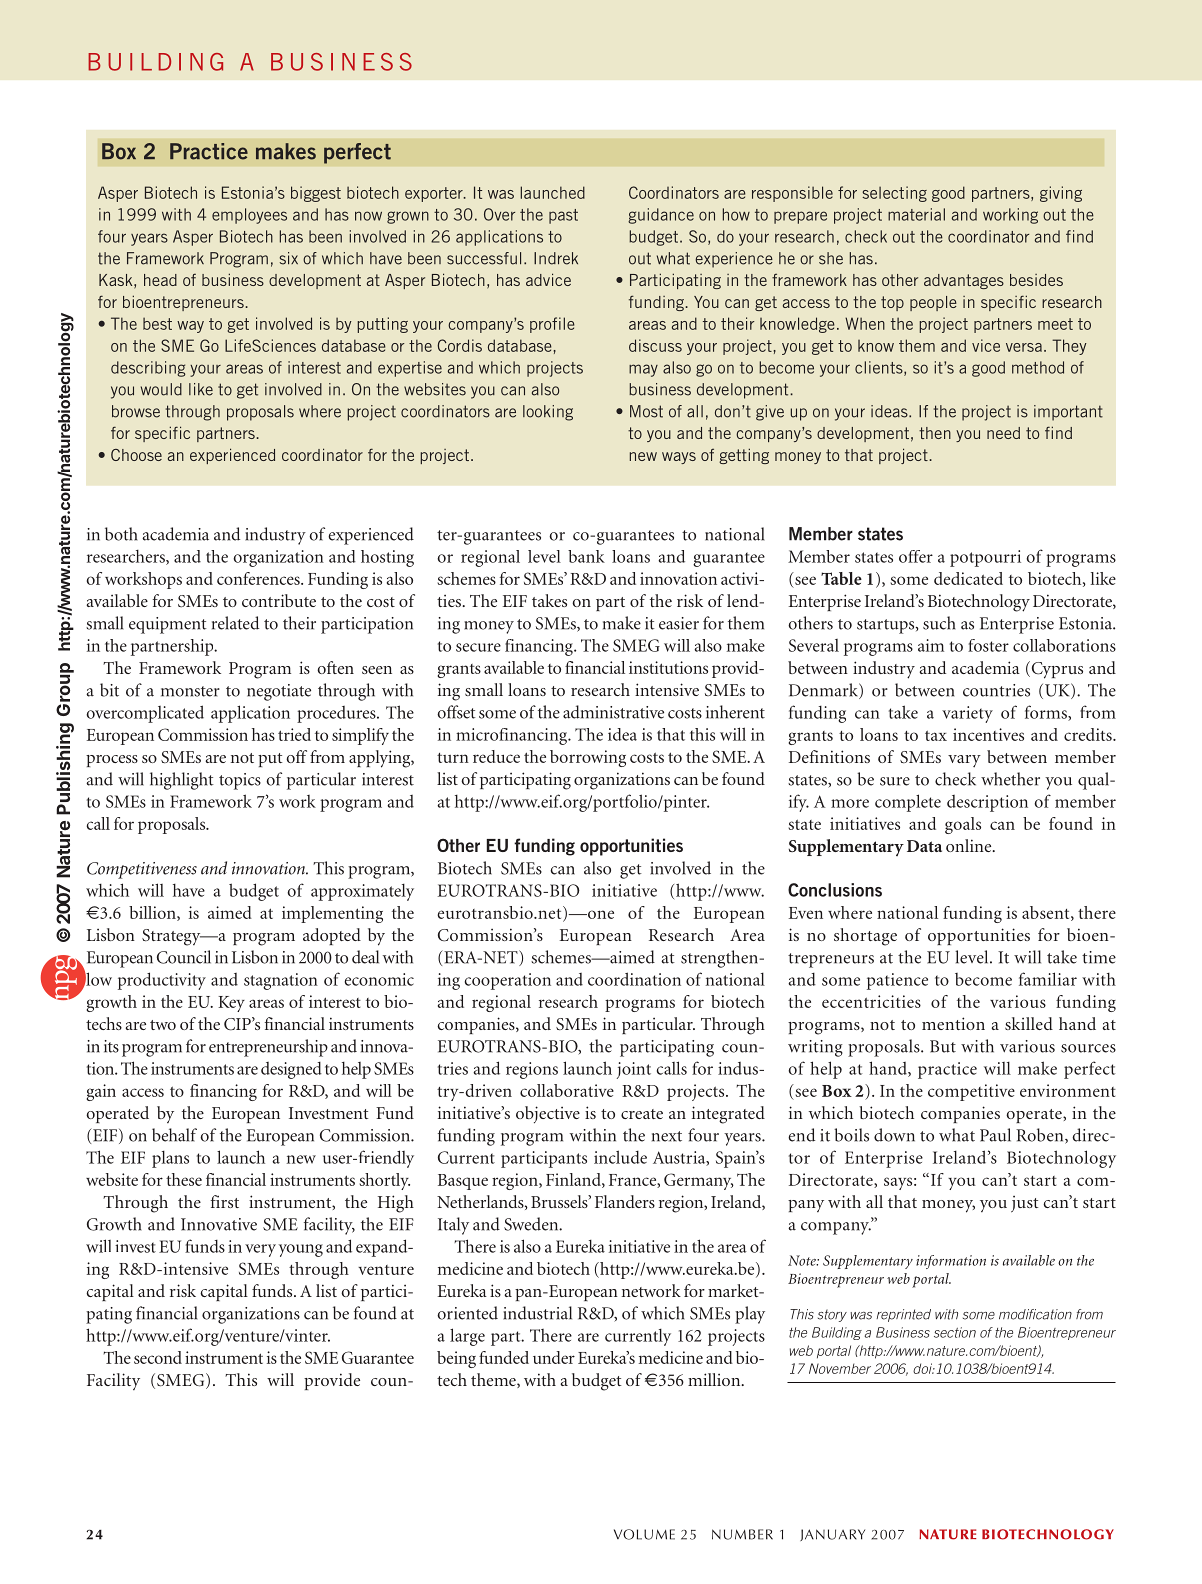  I want to click on past, so click(563, 216).
